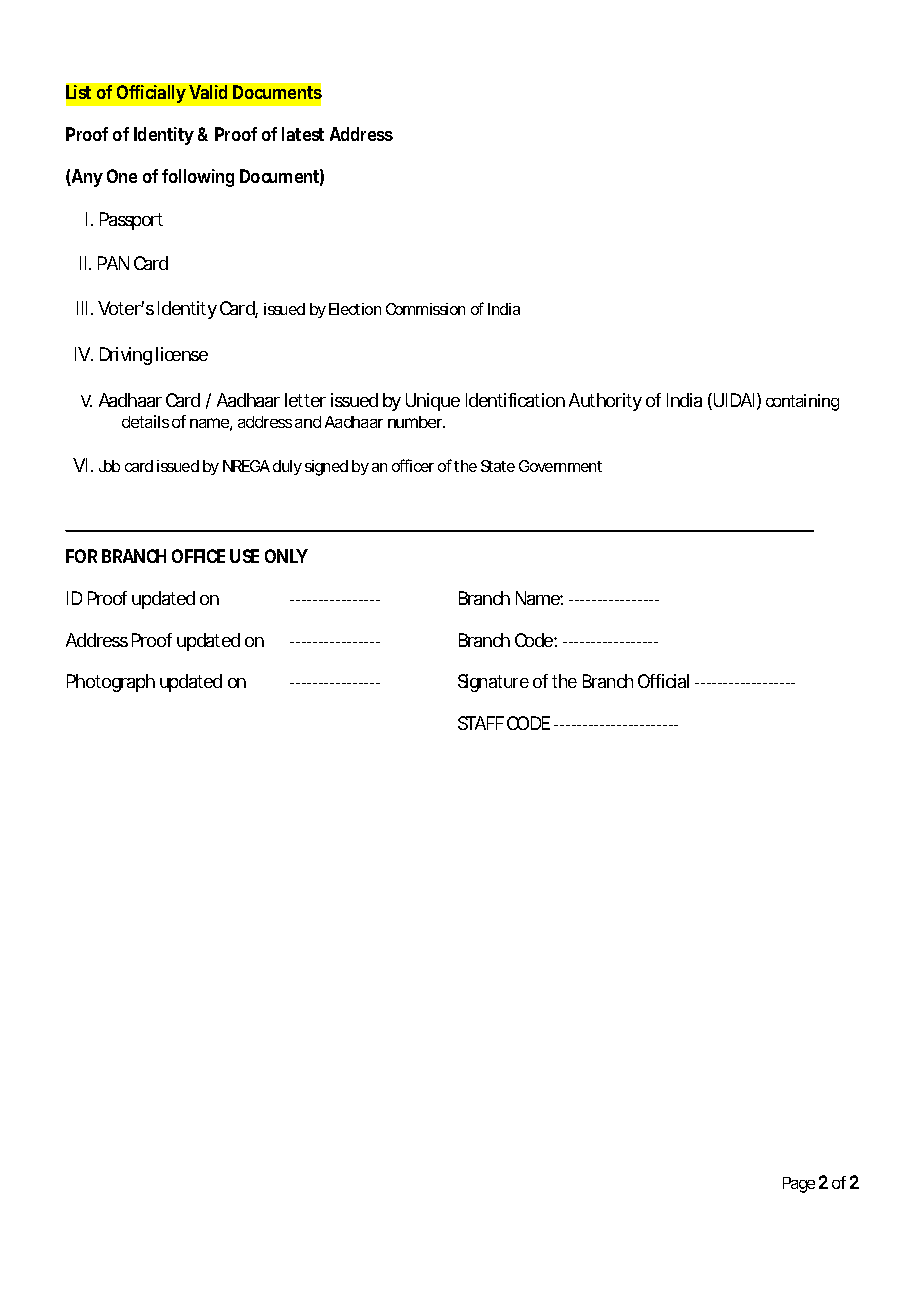  What do you see at coordinates (208, 92) in the screenshot?
I see `Valid` at bounding box center [208, 92].
